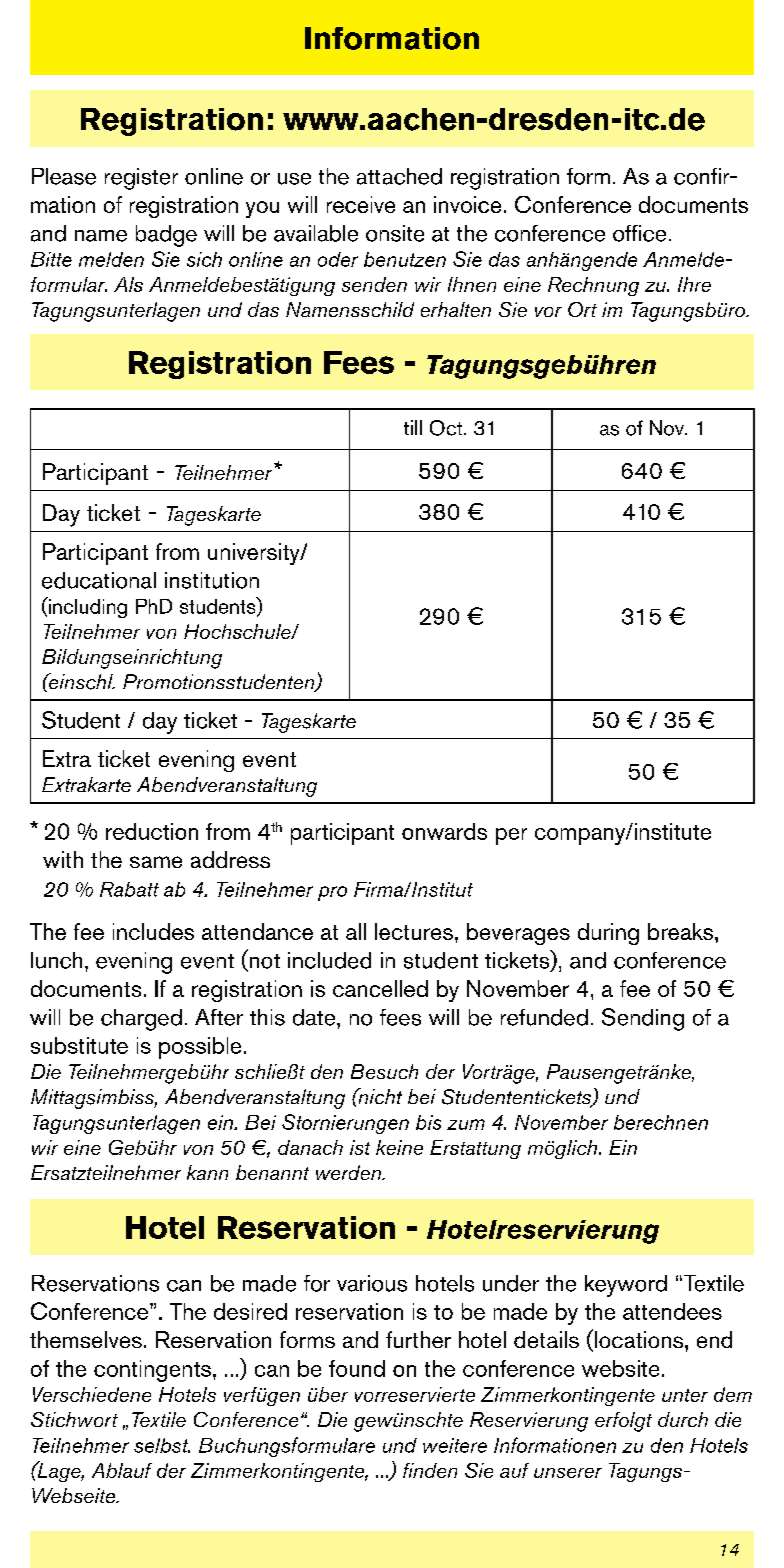 The image size is (784, 1568). I want to click on office, so click(639, 233).
